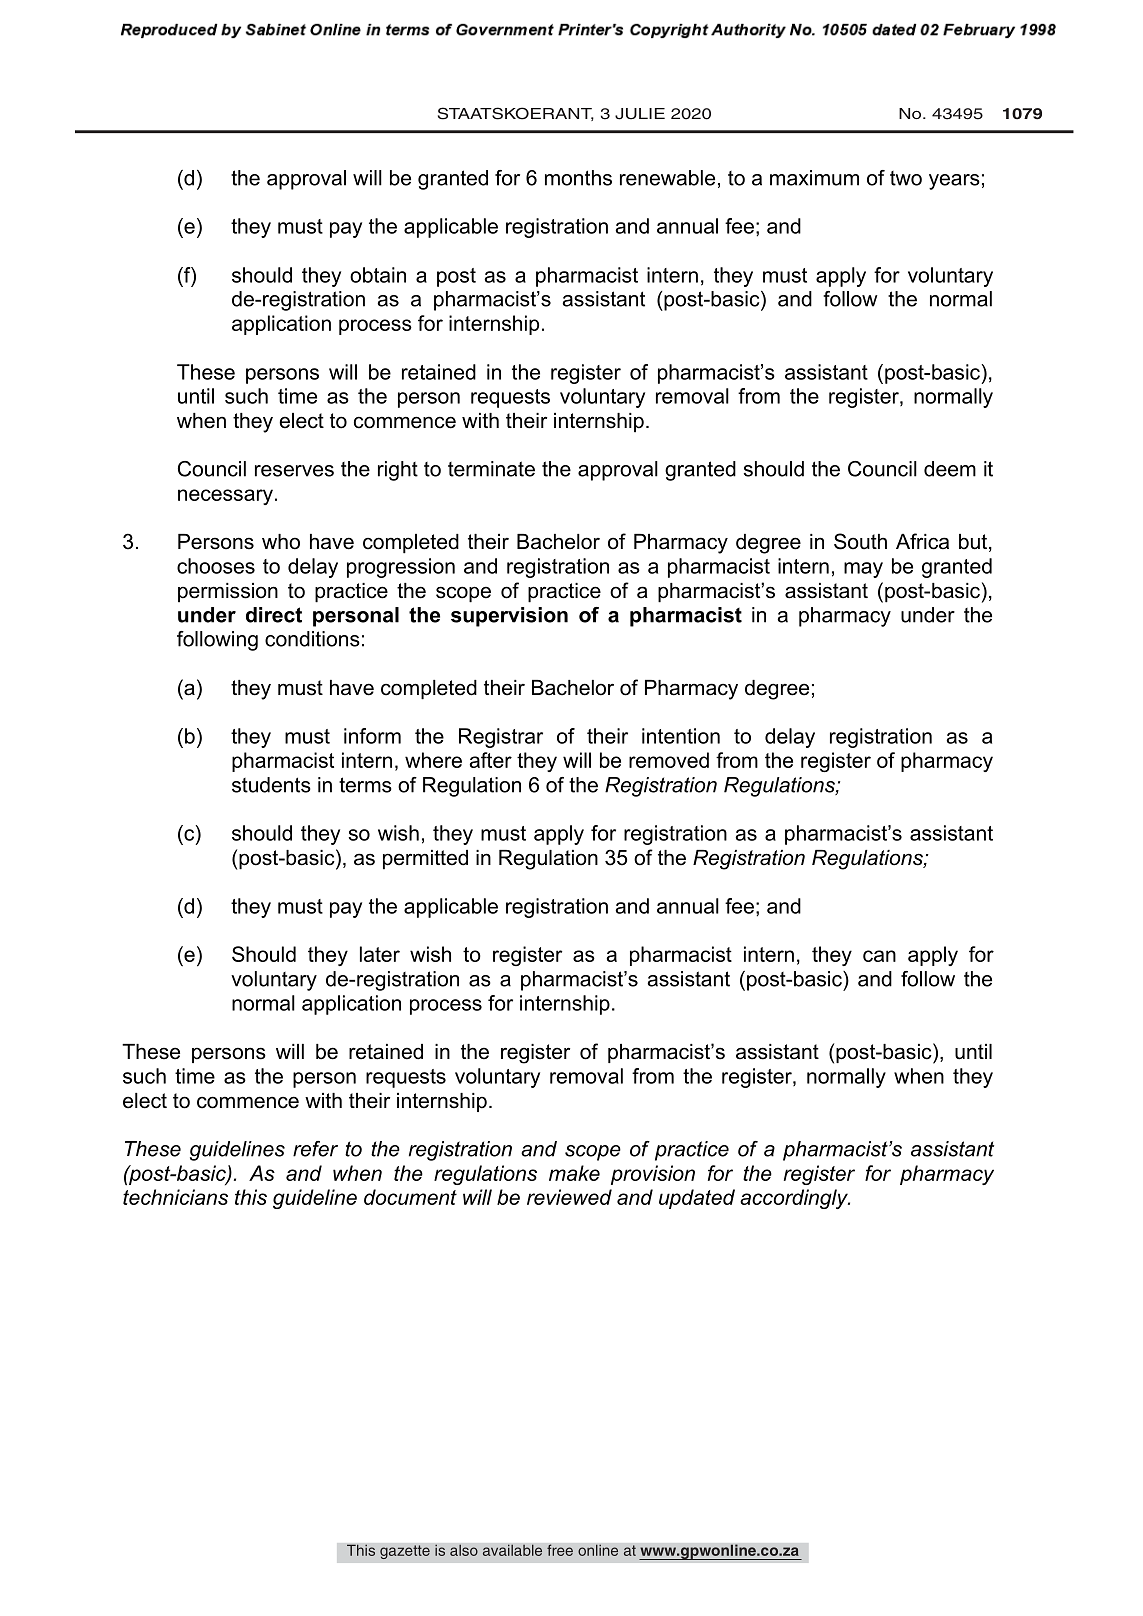  I want to click on accordingly, so click(795, 1199).
